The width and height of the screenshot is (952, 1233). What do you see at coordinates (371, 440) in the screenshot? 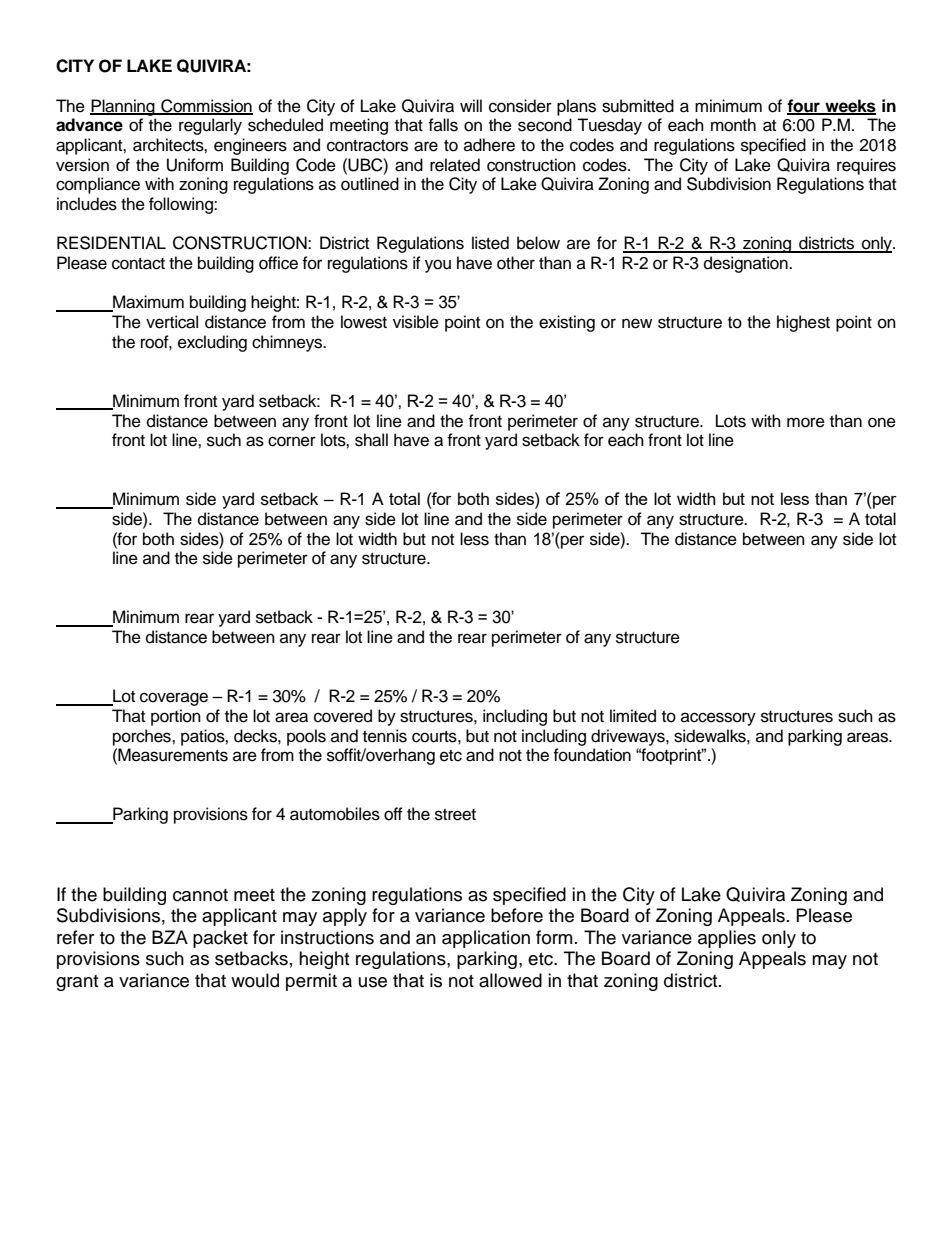
I see `shall` at bounding box center [371, 440].
